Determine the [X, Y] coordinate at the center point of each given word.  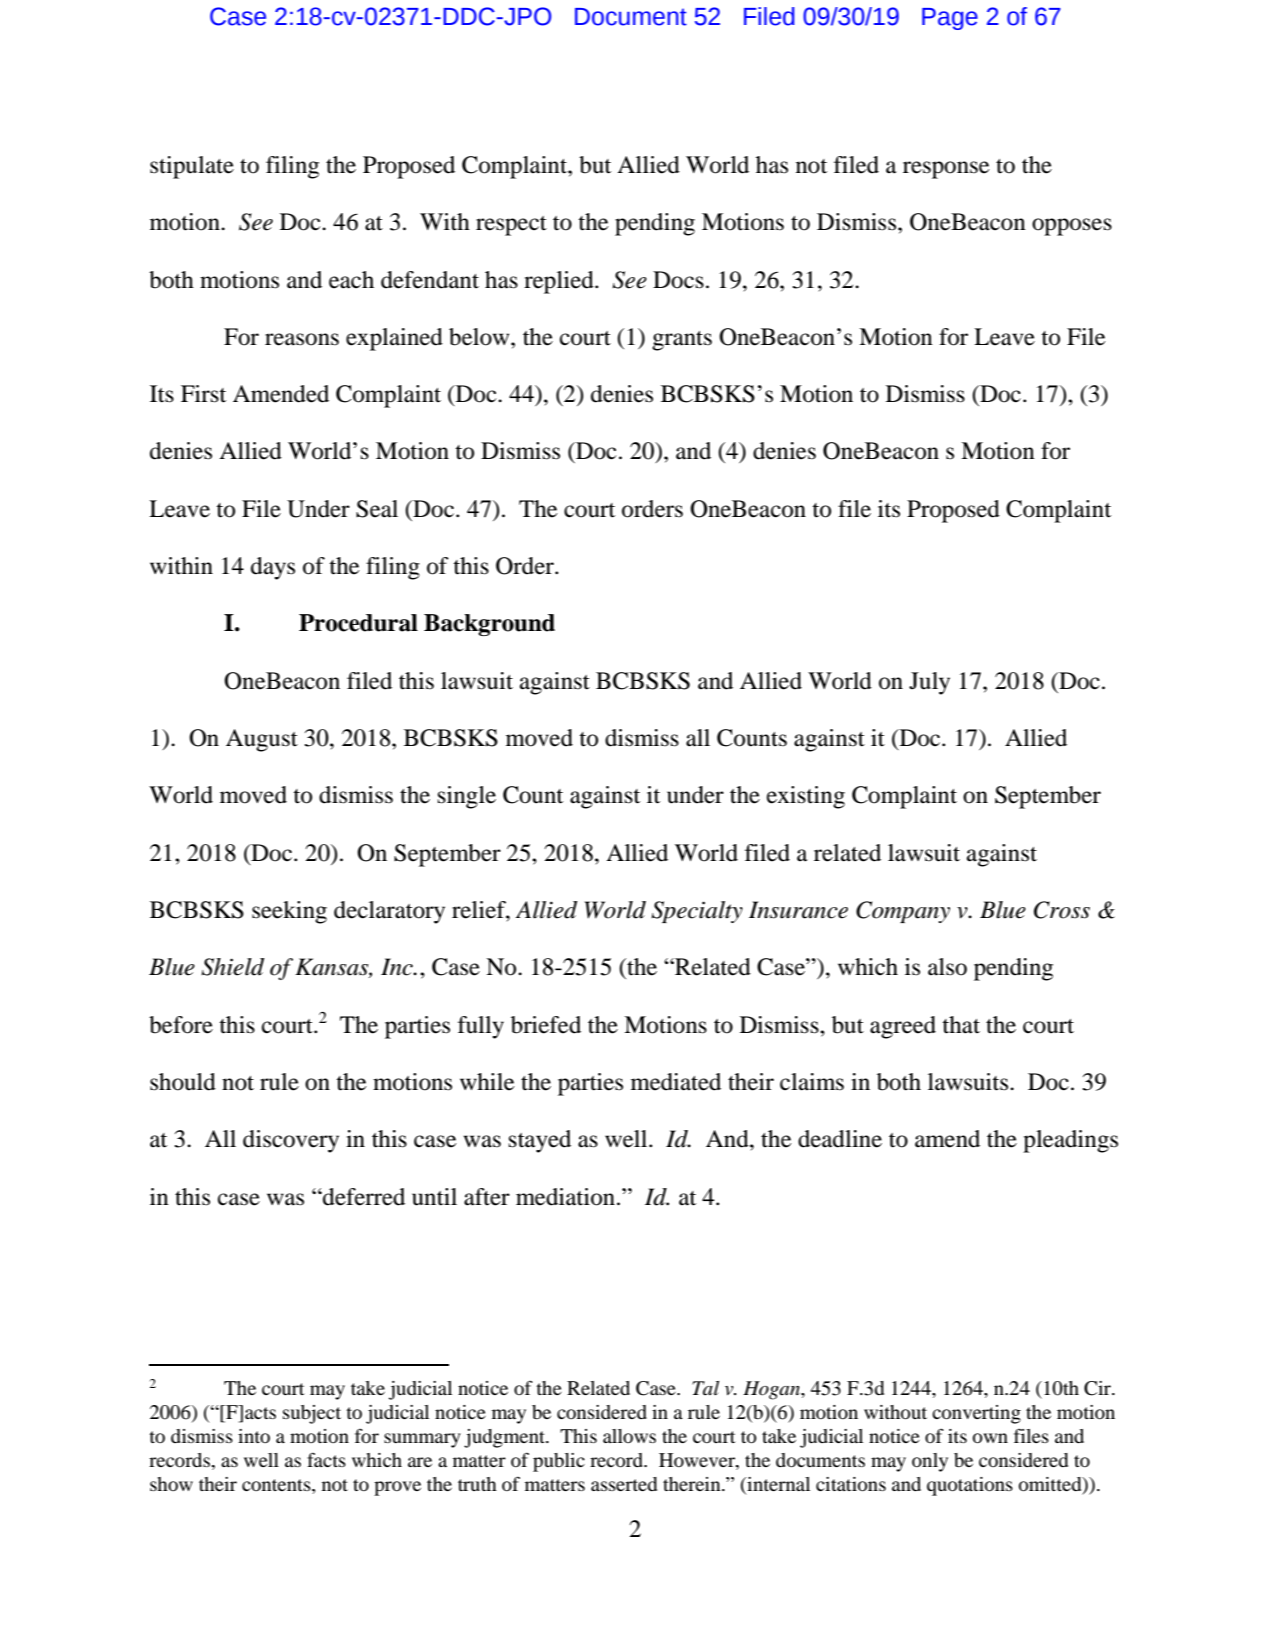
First [203, 394]
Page [950, 19]
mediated [676, 1082]
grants [682, 341]
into [254, 1436]
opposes [1072, 227]
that [961, 1025]
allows [629, 1436]
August [262, 740]
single [467, 797]
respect [511, 226]
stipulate [192, 167]
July [929, 683]
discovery [291, 1141]
